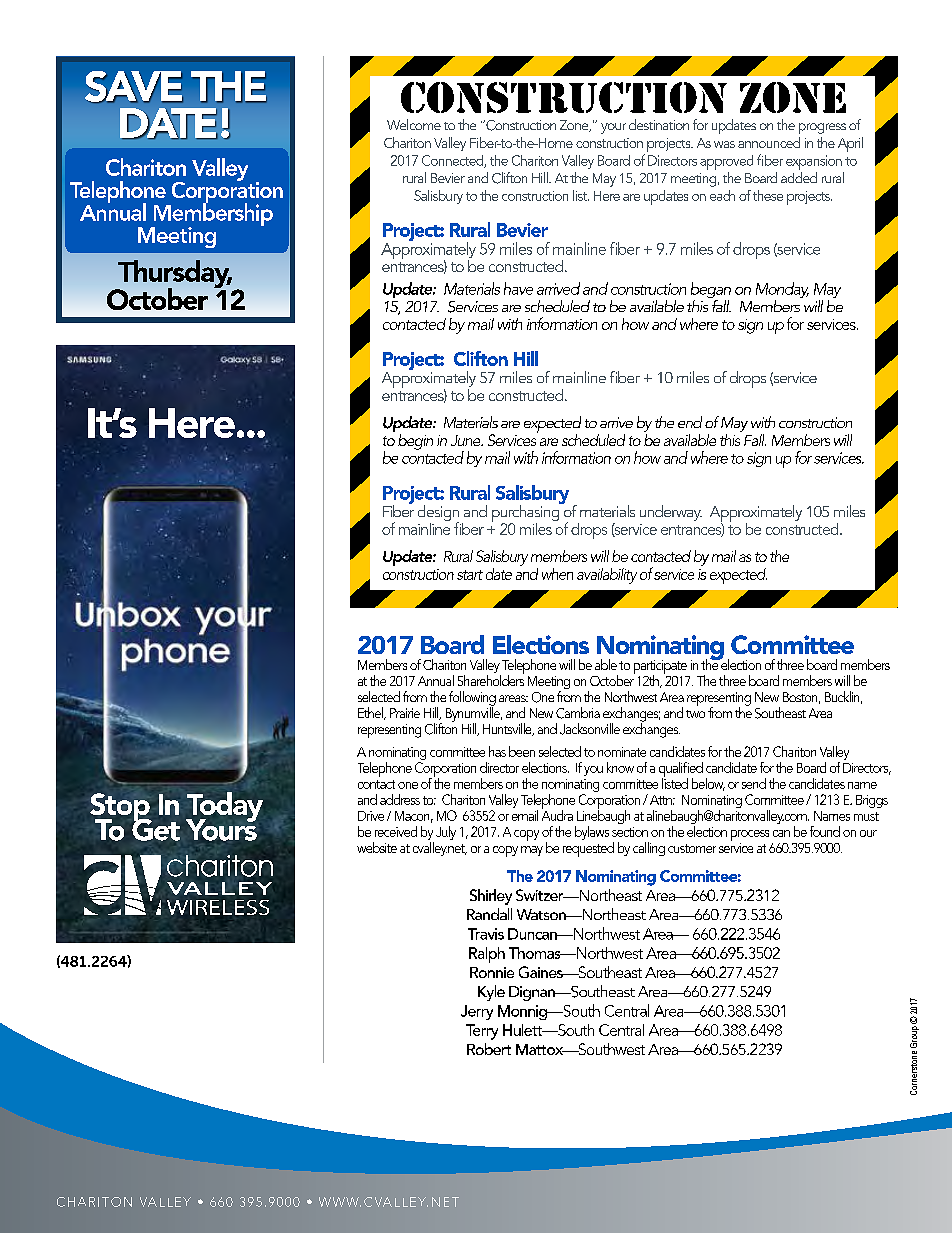 The image size is (952, 1233). I want to click on Monday, so click(782, 291).
